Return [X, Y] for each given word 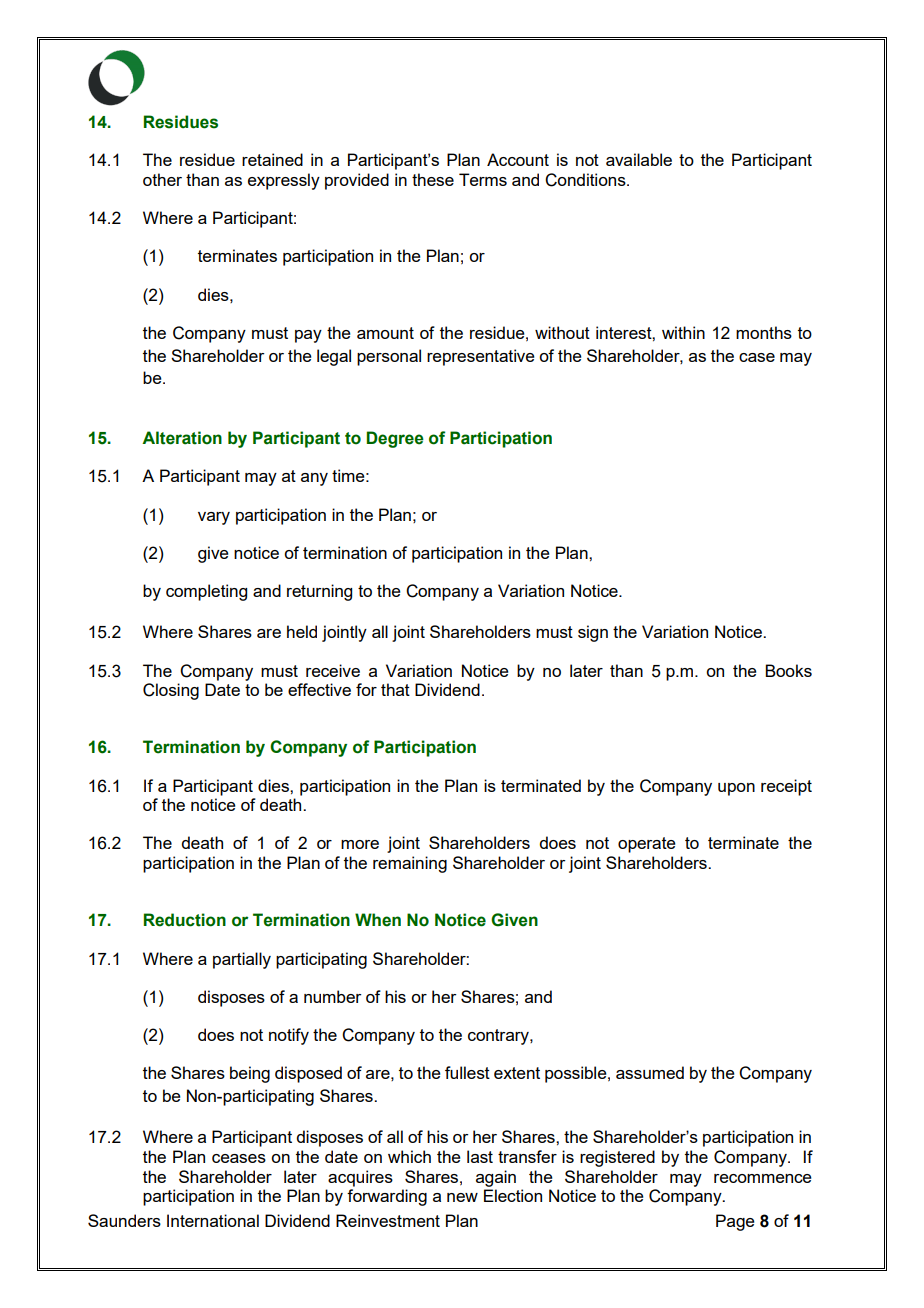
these [433, 179]
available [639, 159]
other [162, 179]
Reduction [185, 920]
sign [593, 633]
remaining [410, 864]
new [462, 1197]
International [213, 1220]
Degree [395, 439]
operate [647, 845]
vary [214, 518]
